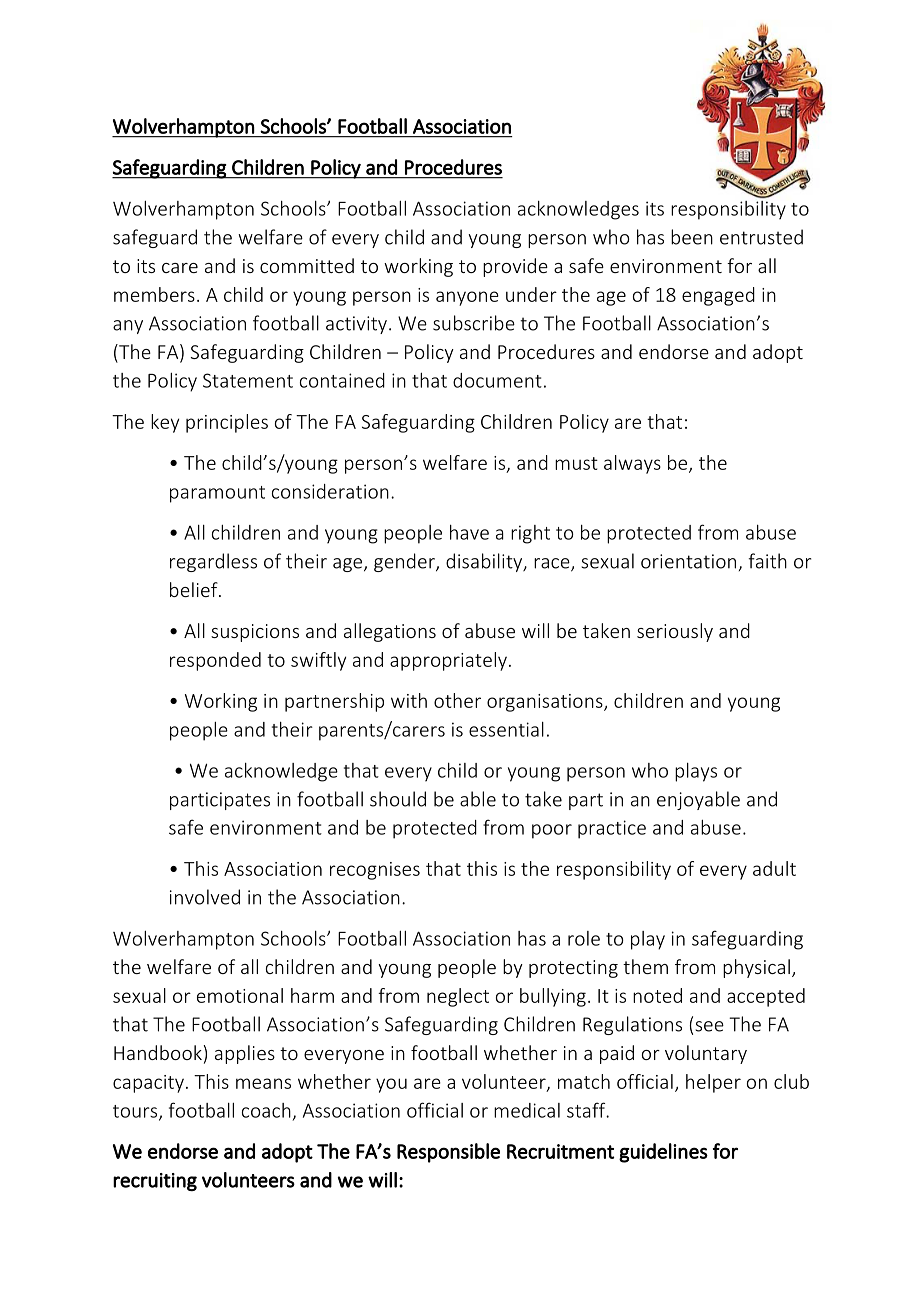  I want to click on involved, so click(205, 897).
